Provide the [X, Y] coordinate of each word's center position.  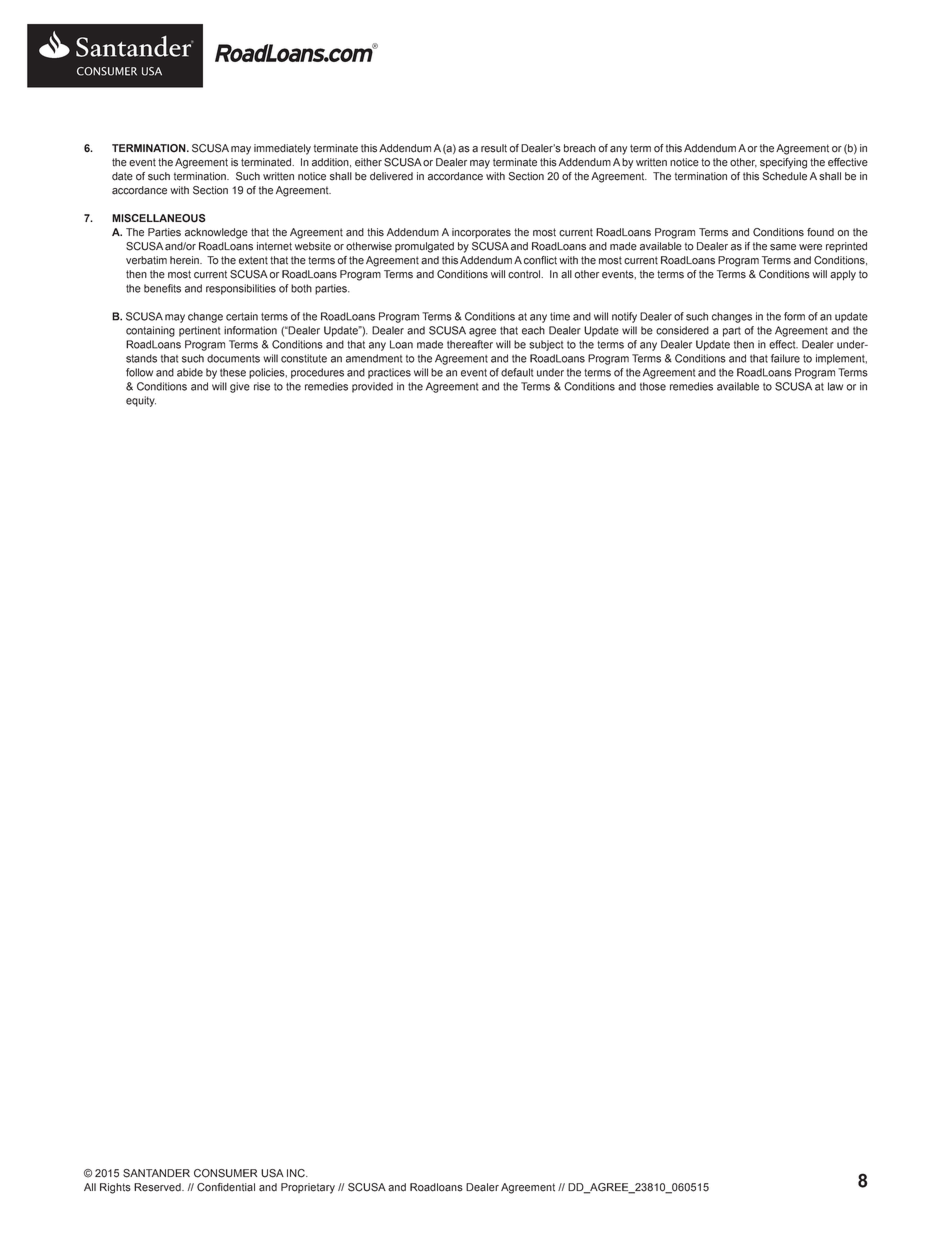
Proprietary [308, 1188]
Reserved [158, 1187]
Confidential [226, 1187]
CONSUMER [225, 1173]
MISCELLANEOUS [159, 218]
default [517, 372]
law [835, 386]
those [653, 386]
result [494, 148]
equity [141, 401]
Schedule [785, 176]
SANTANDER [156, 1173]
